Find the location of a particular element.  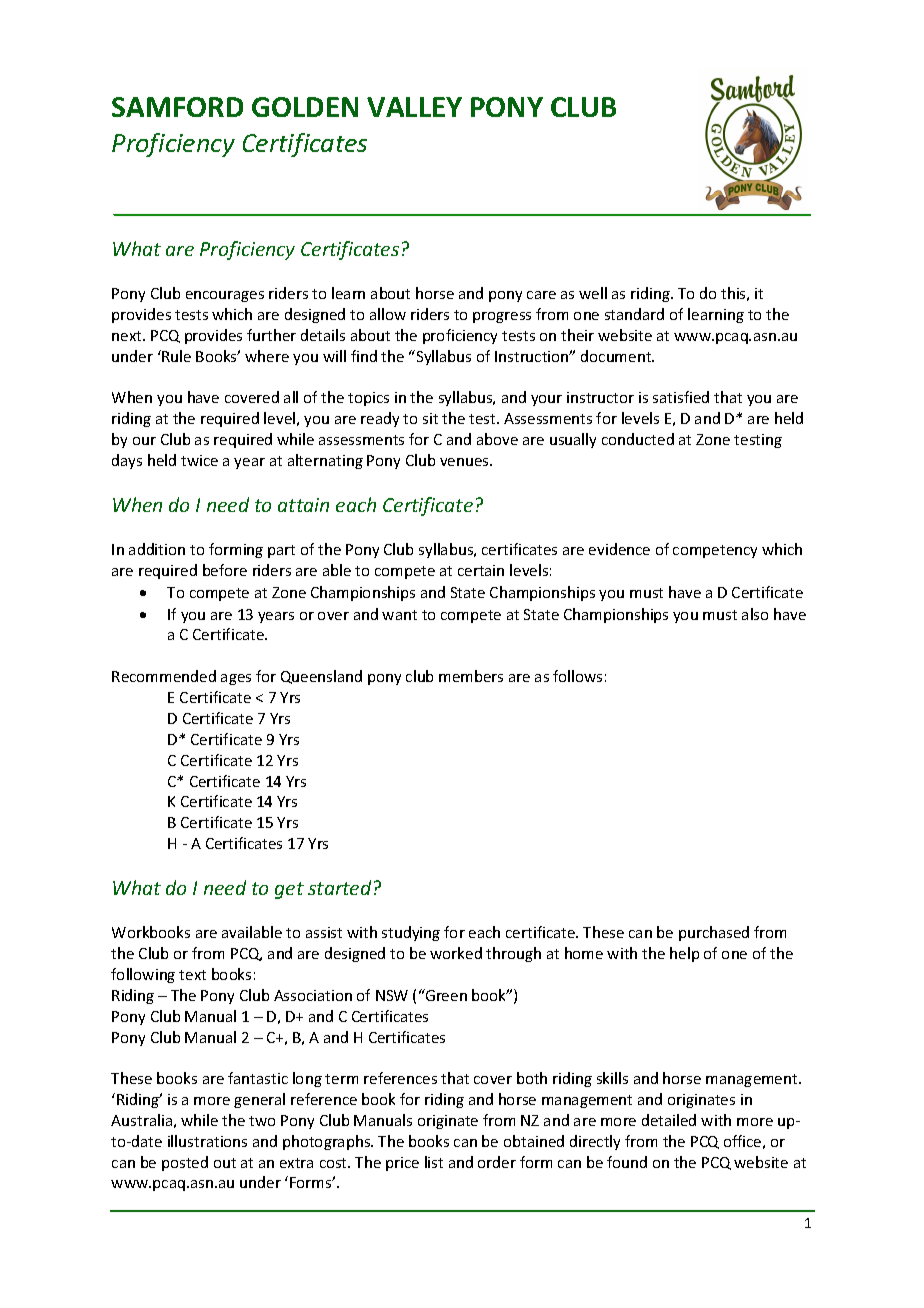

get is located at coordinates (289, 890).
